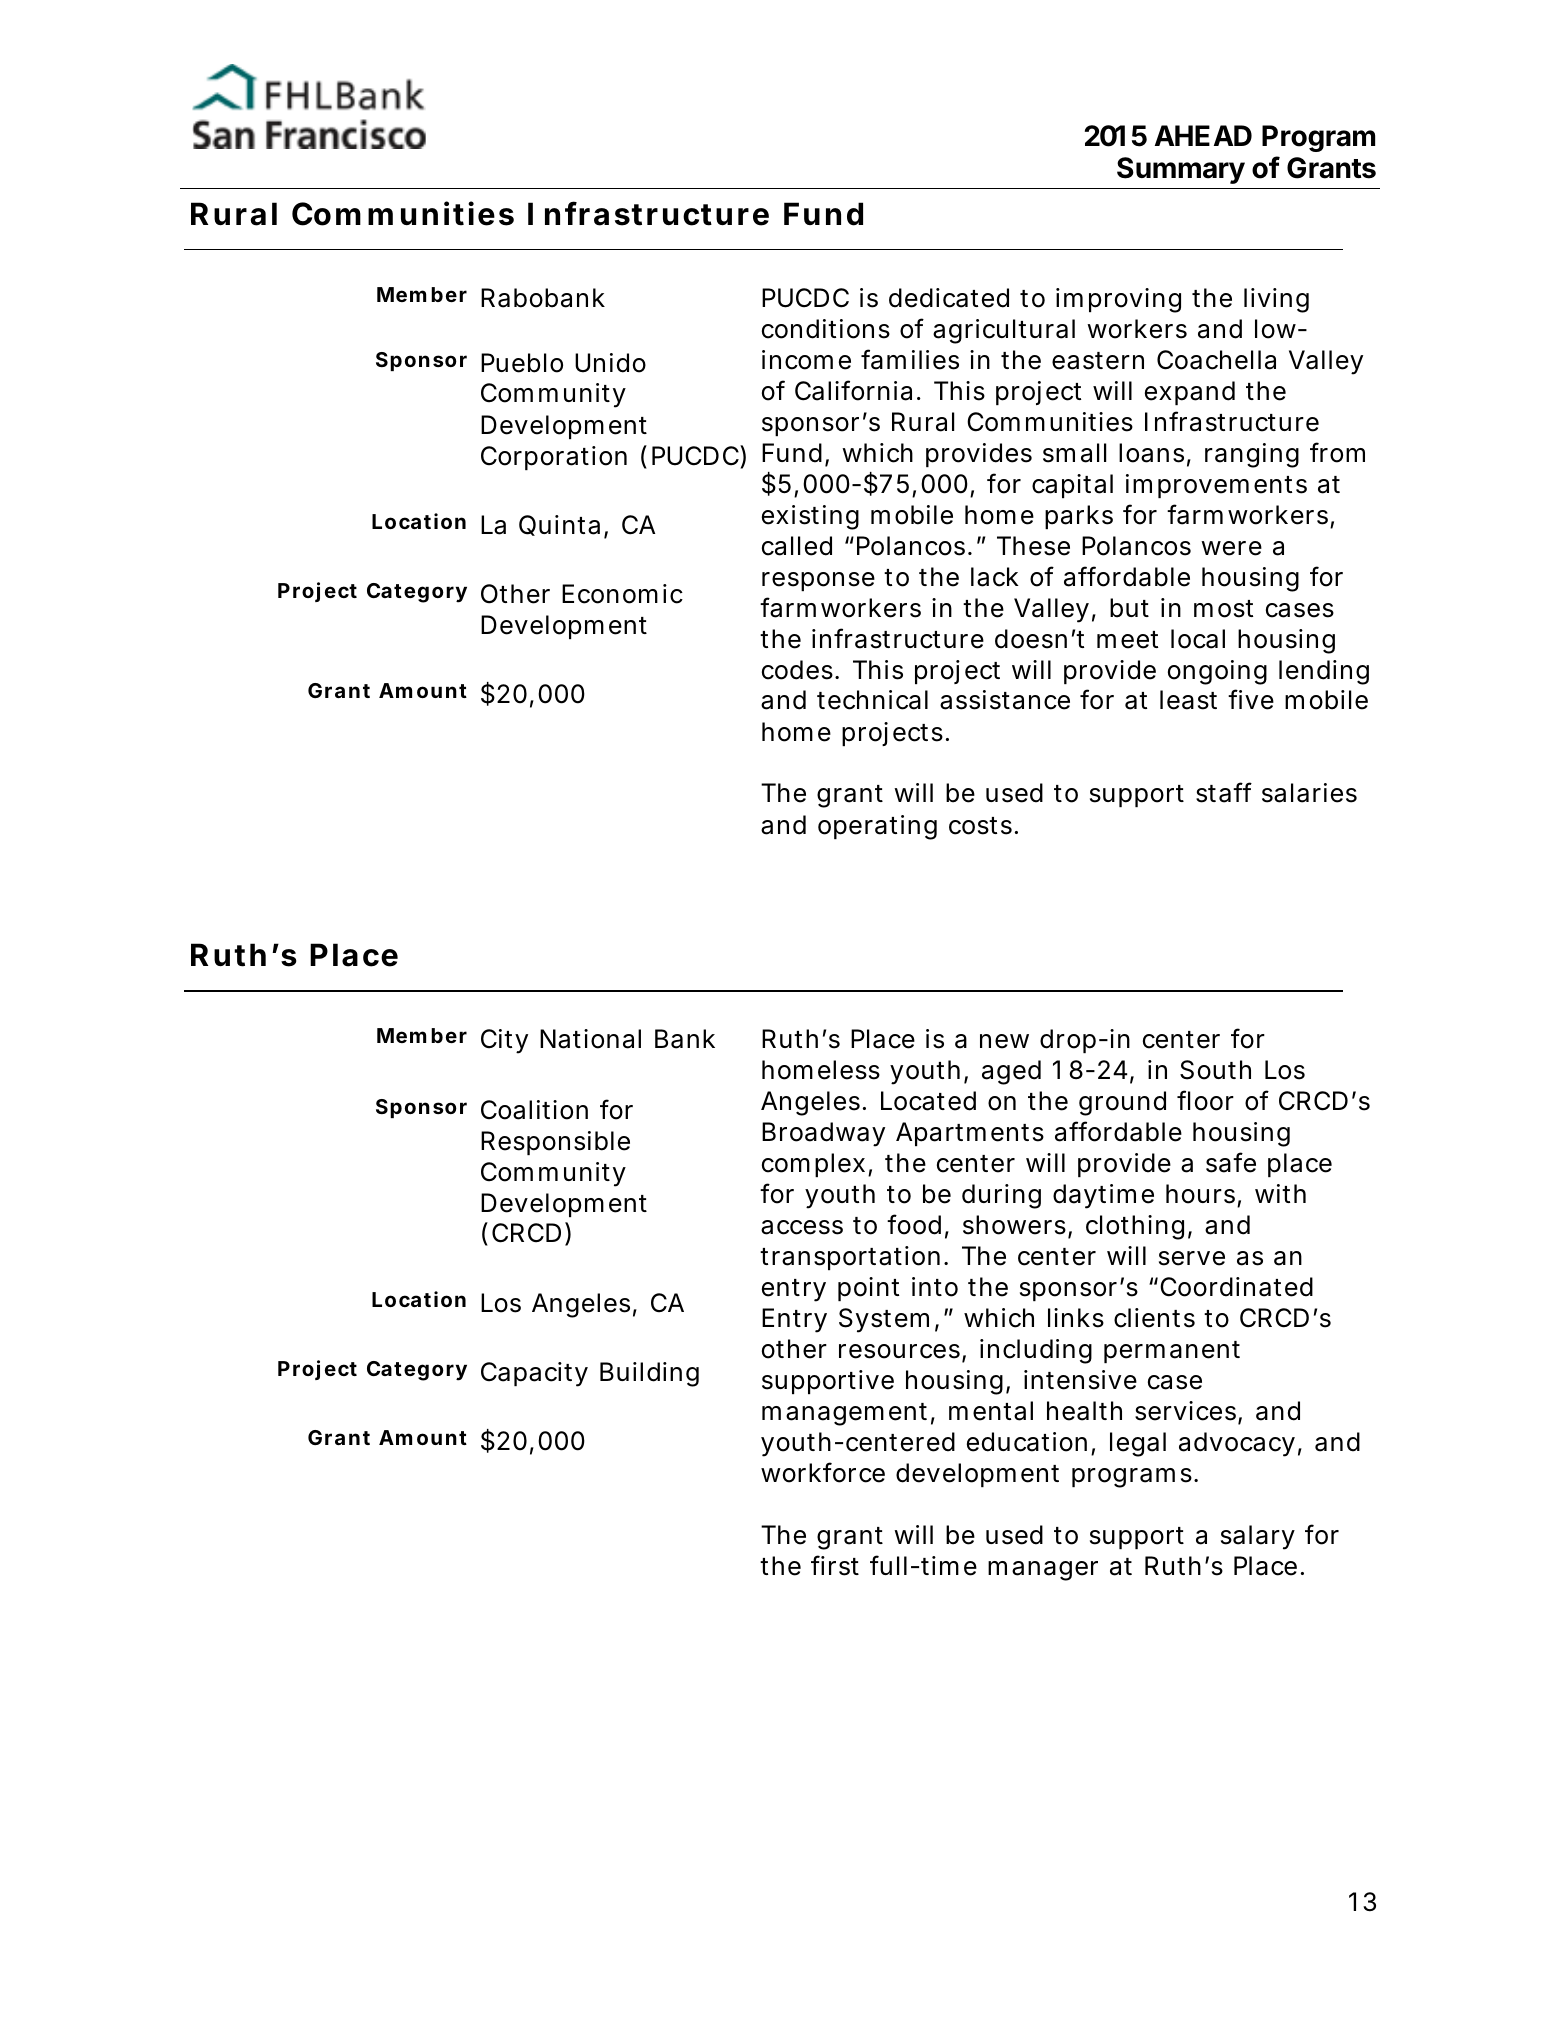  What do you see at coordinates (522, 363) in the screenshot?
I see `Pueblo` at bounding box center [522, 363].
